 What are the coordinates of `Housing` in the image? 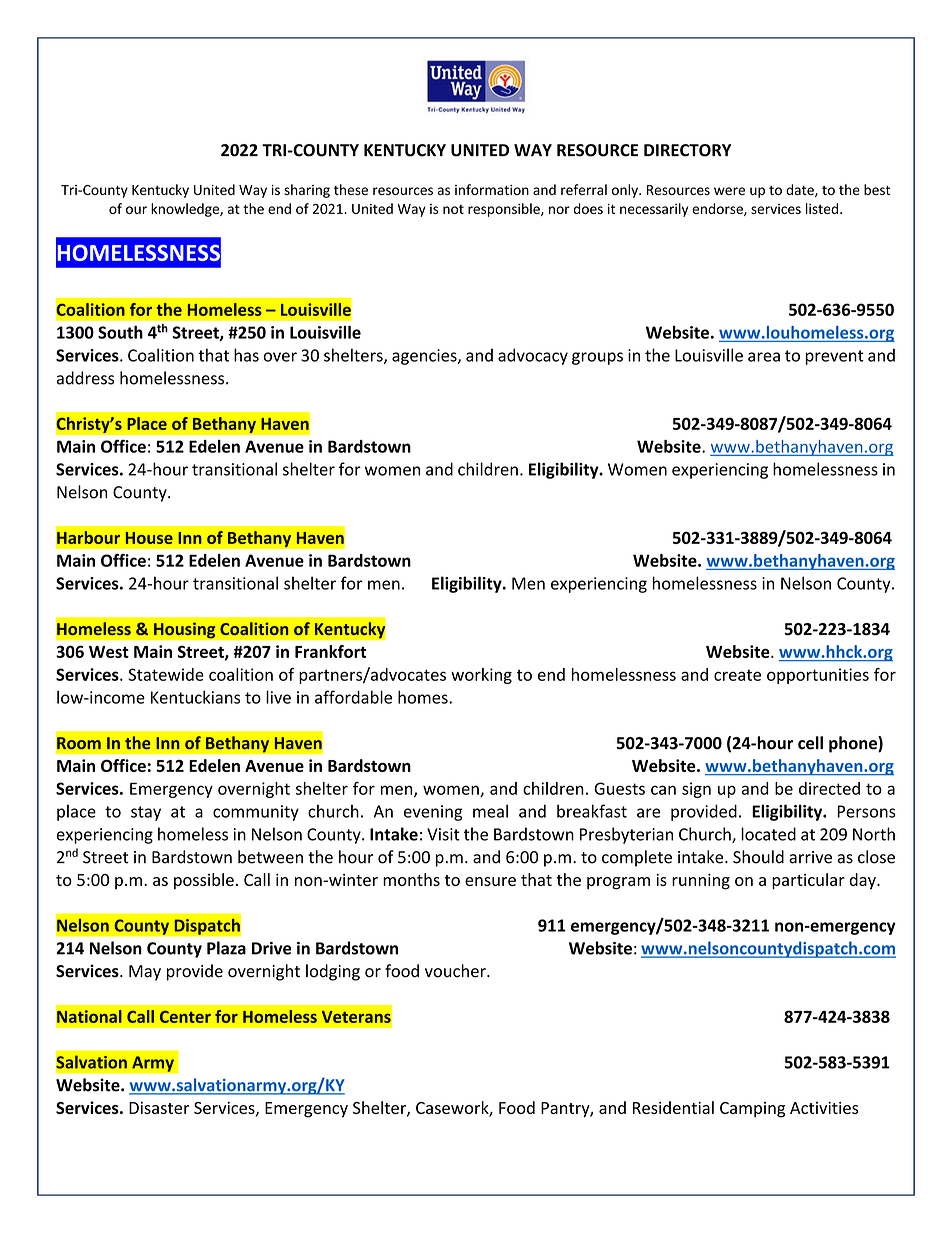 It's located at (185, 630).
